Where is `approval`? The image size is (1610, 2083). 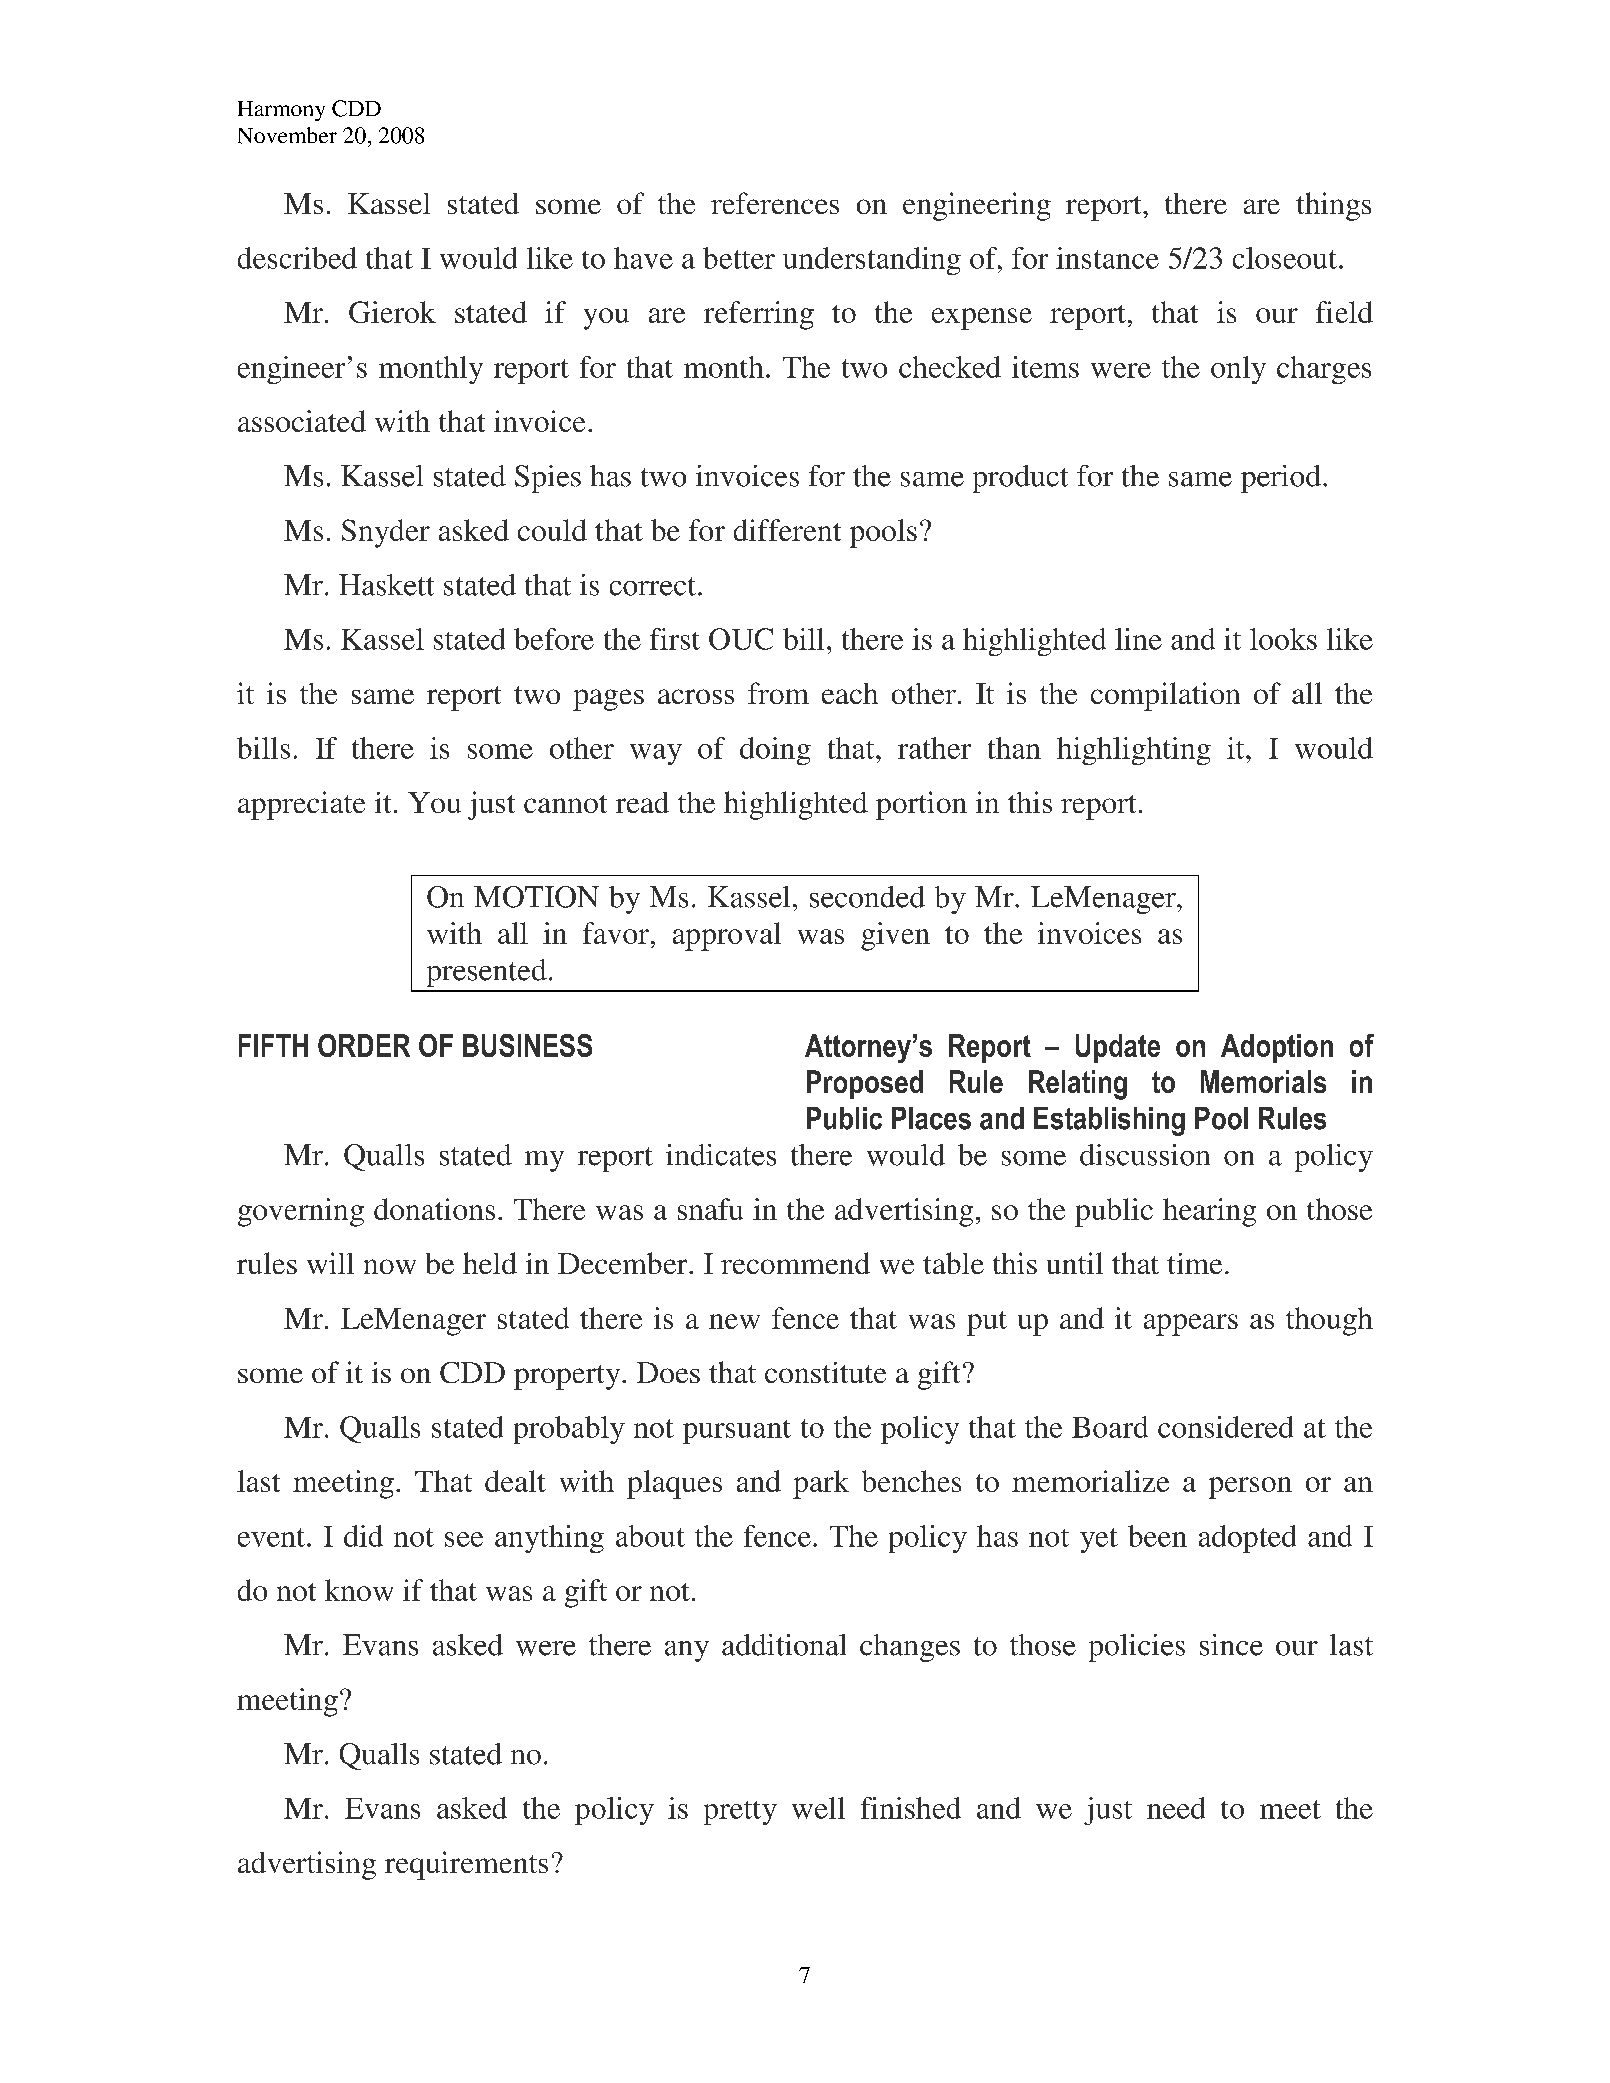
approval is located at coordinates (727, 936).
